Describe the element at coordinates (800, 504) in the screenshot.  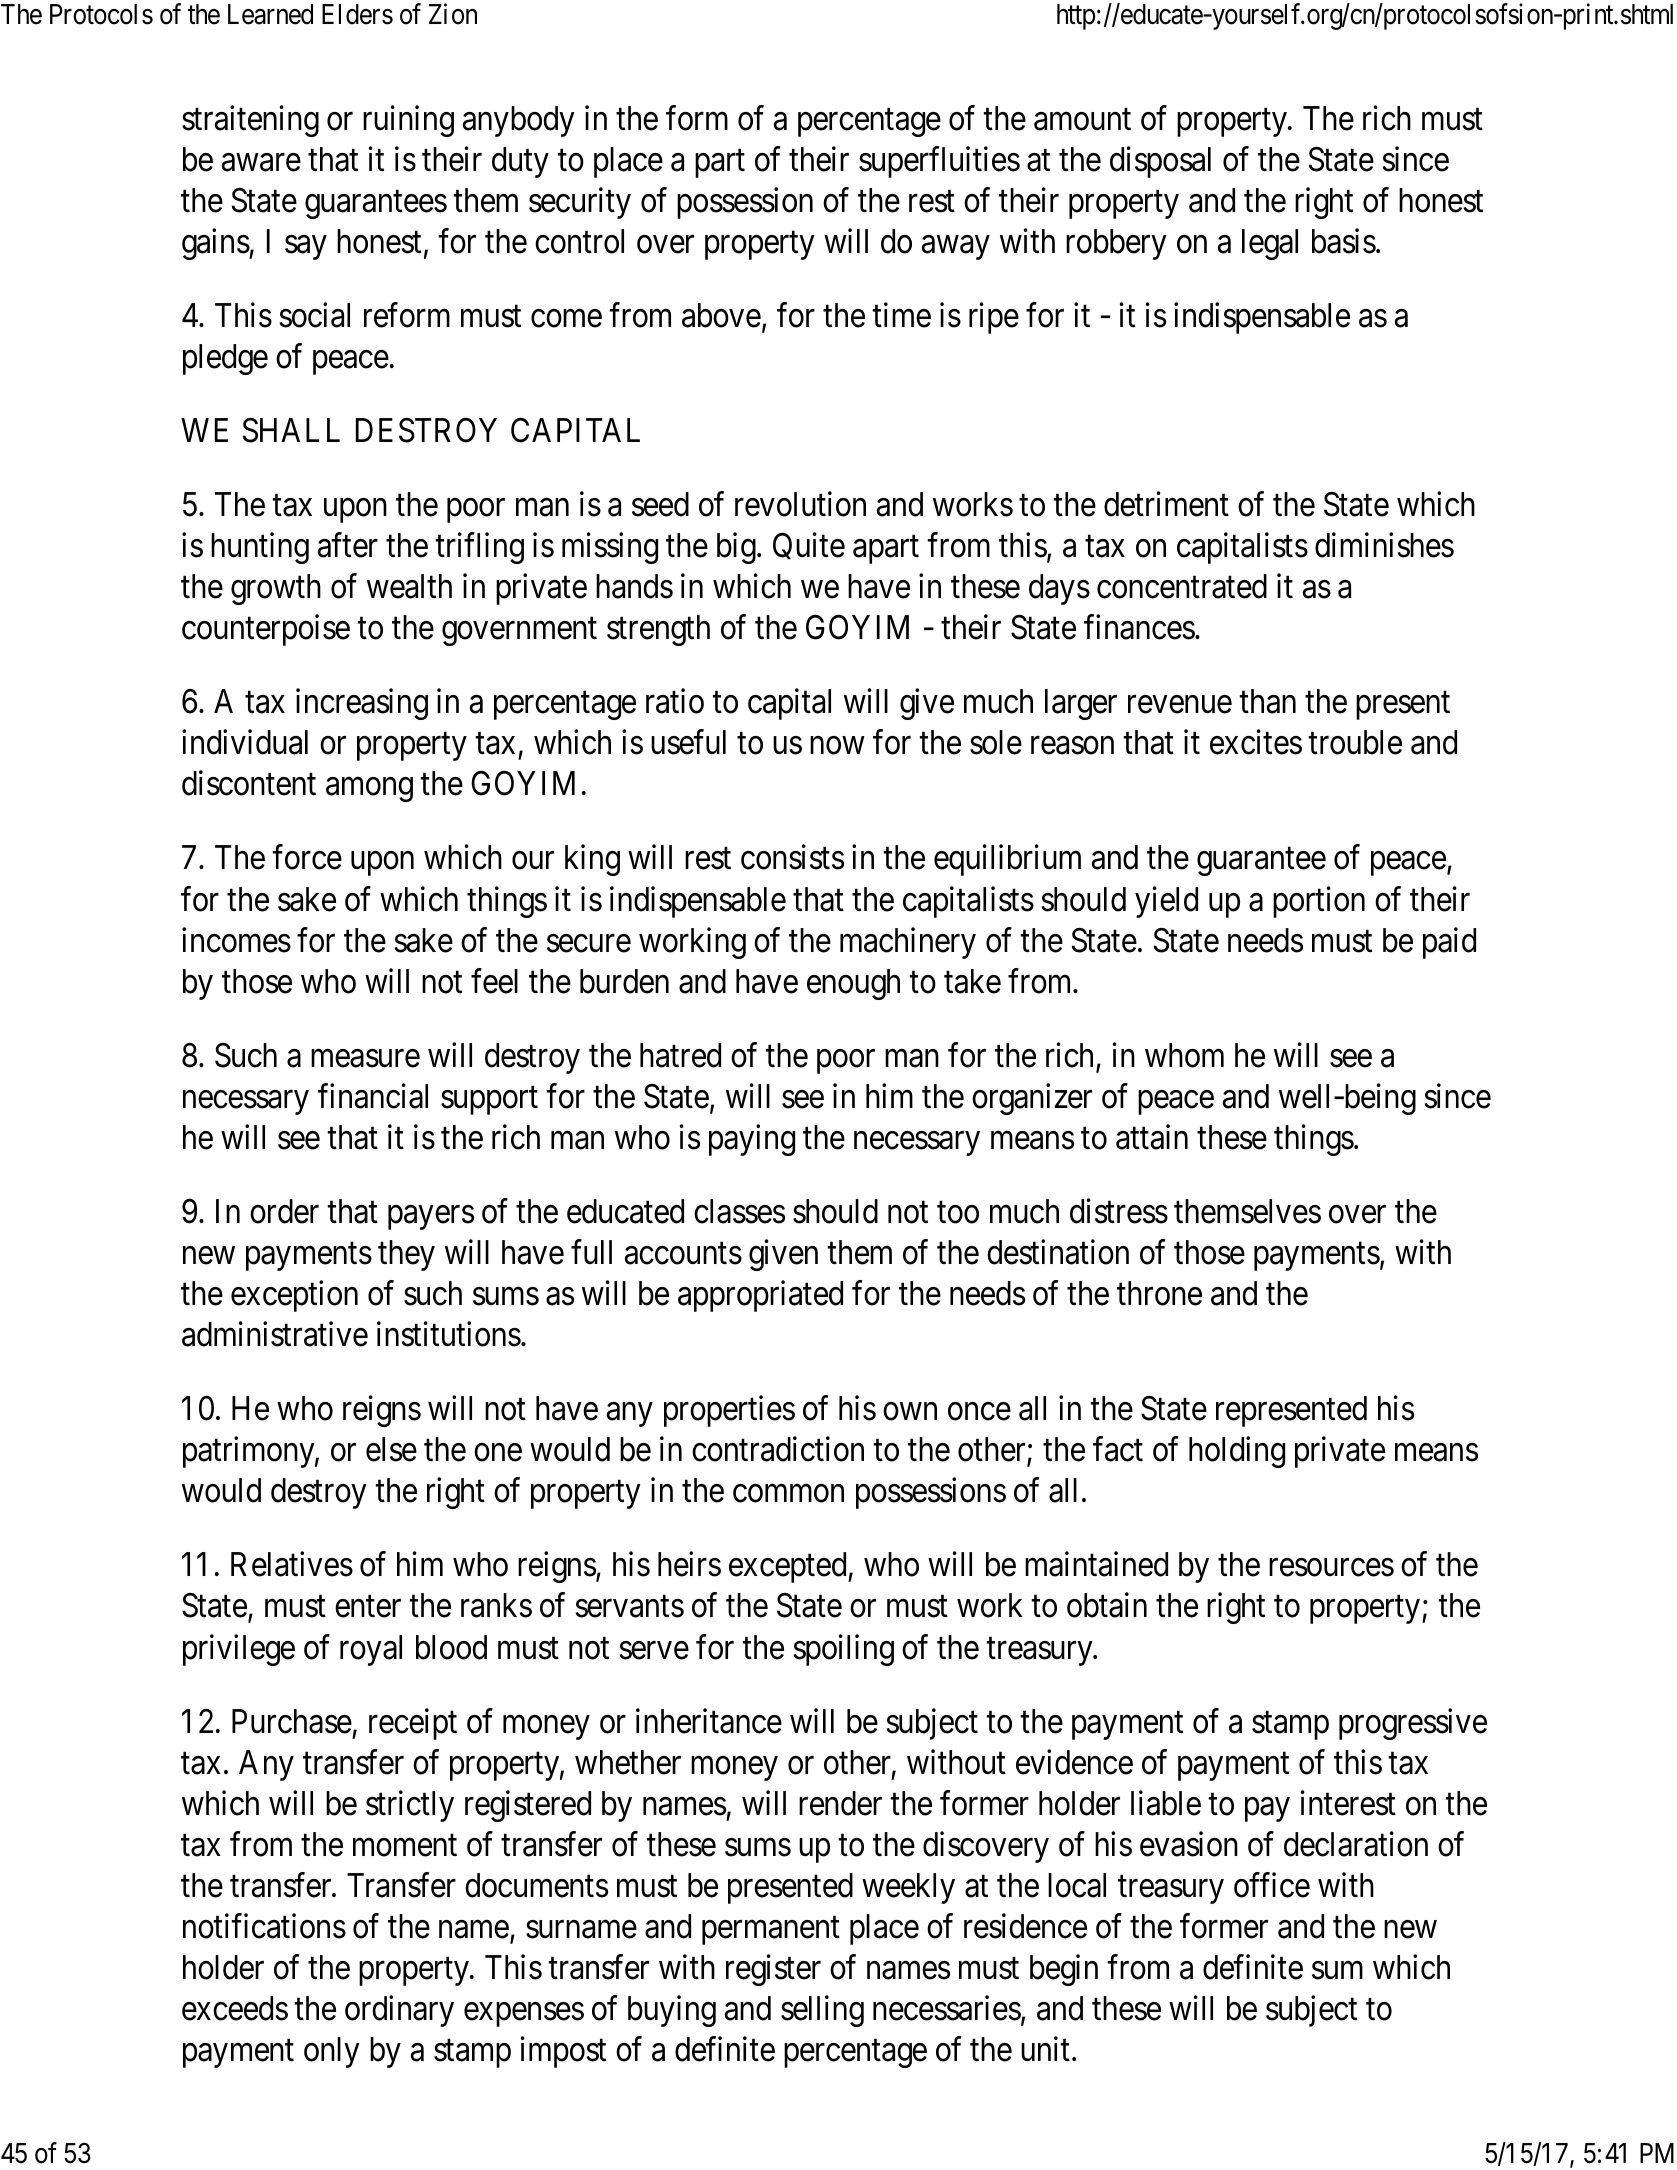
I see `revolution` at that location.
